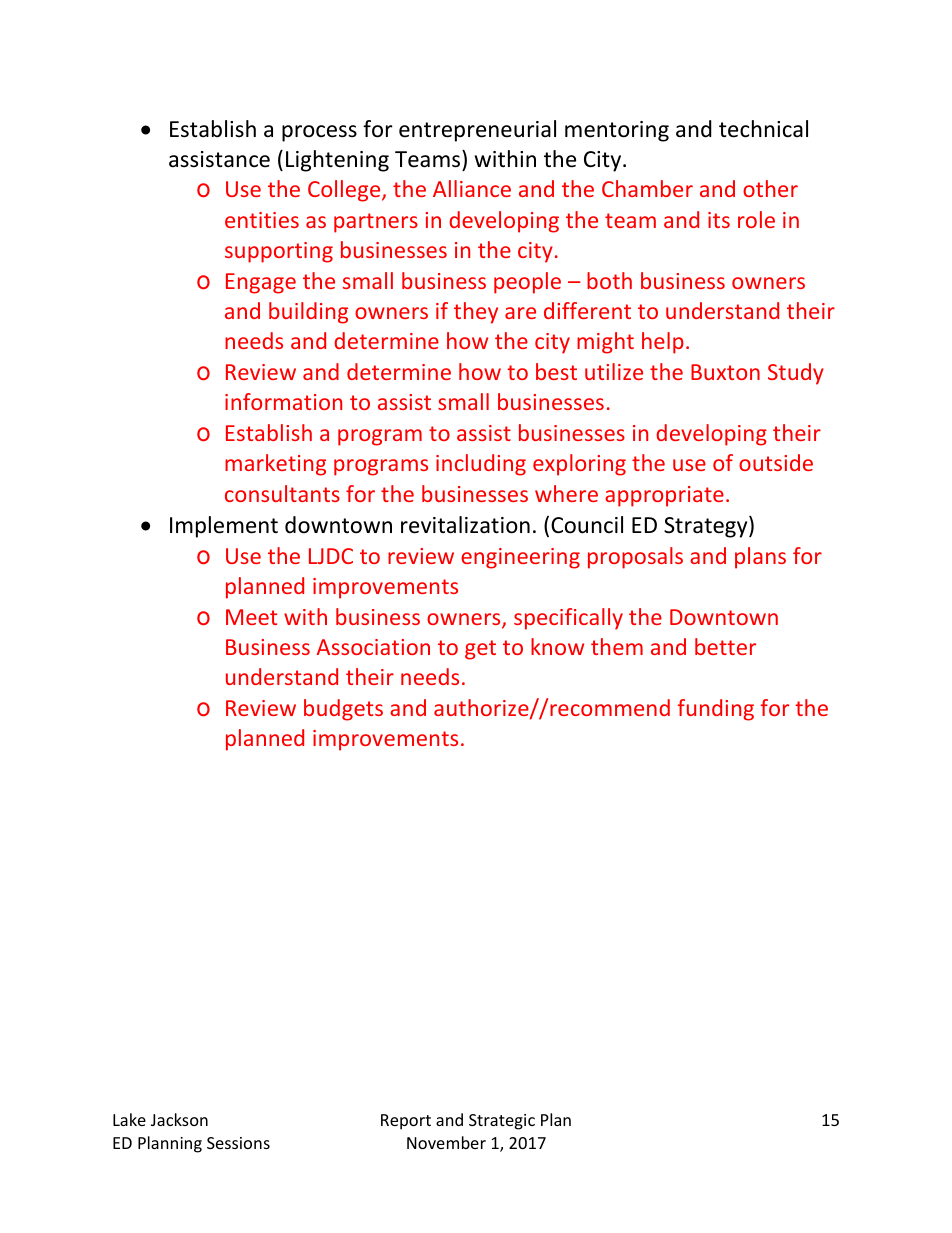  Describe the element at coordinates (472, 188) in the document. I see `Alliance` at that location.
